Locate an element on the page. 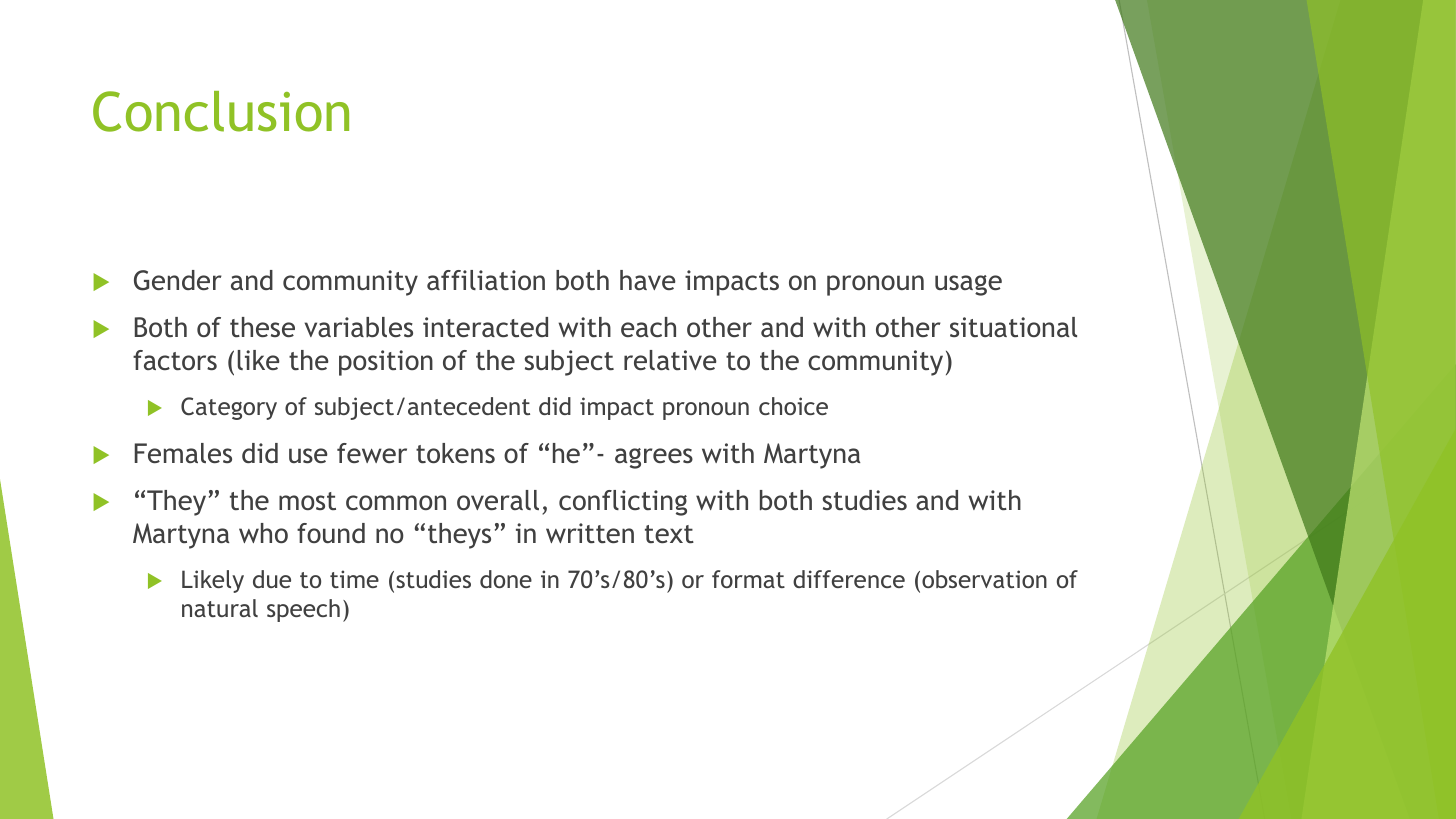 Image resolution: width=1456 pixels, height=819 pixels. have is located at coordinates (648, 280).
